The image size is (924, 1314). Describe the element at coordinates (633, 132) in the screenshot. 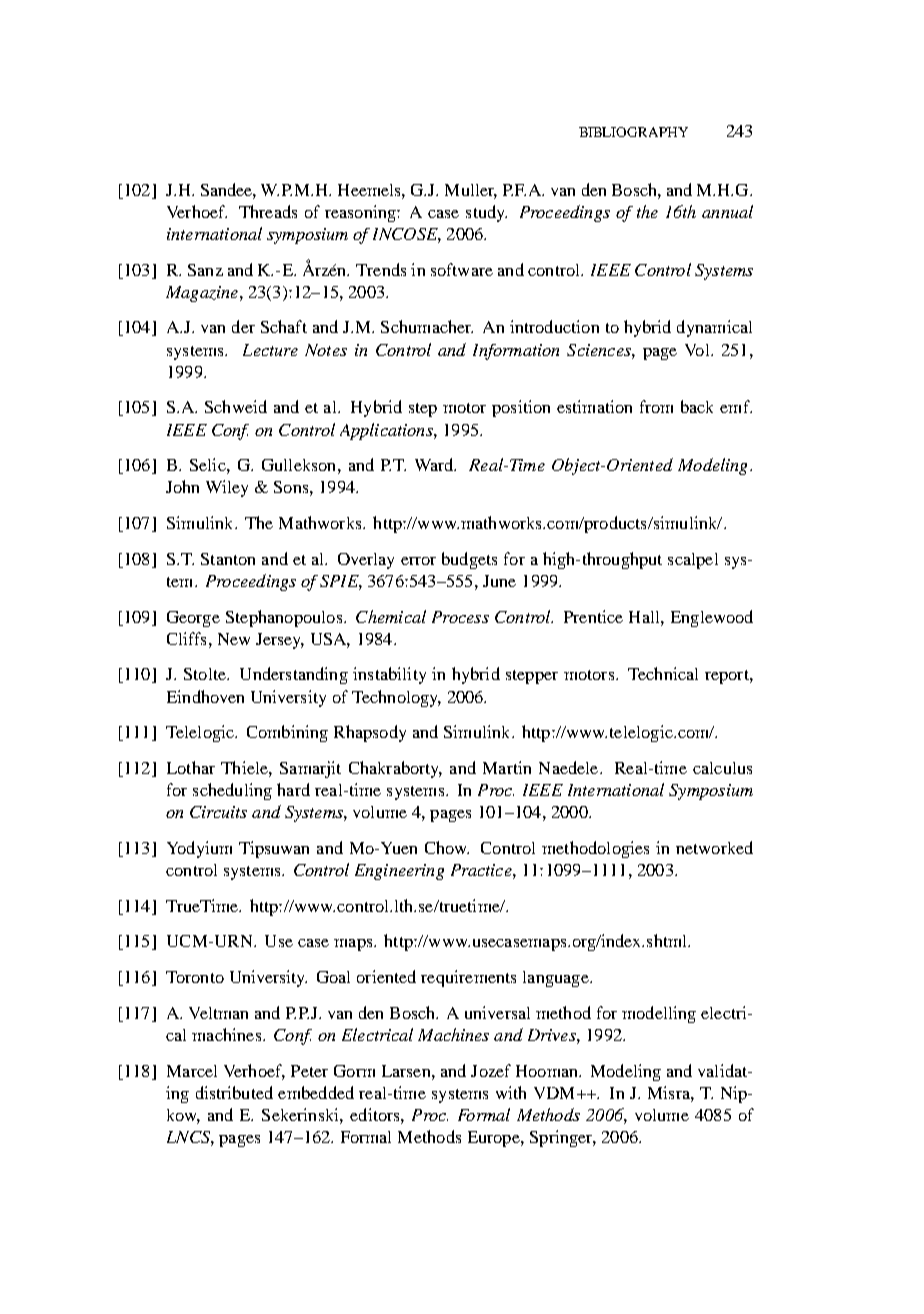

I see `BIBLIOGRAPHY` at that location.
